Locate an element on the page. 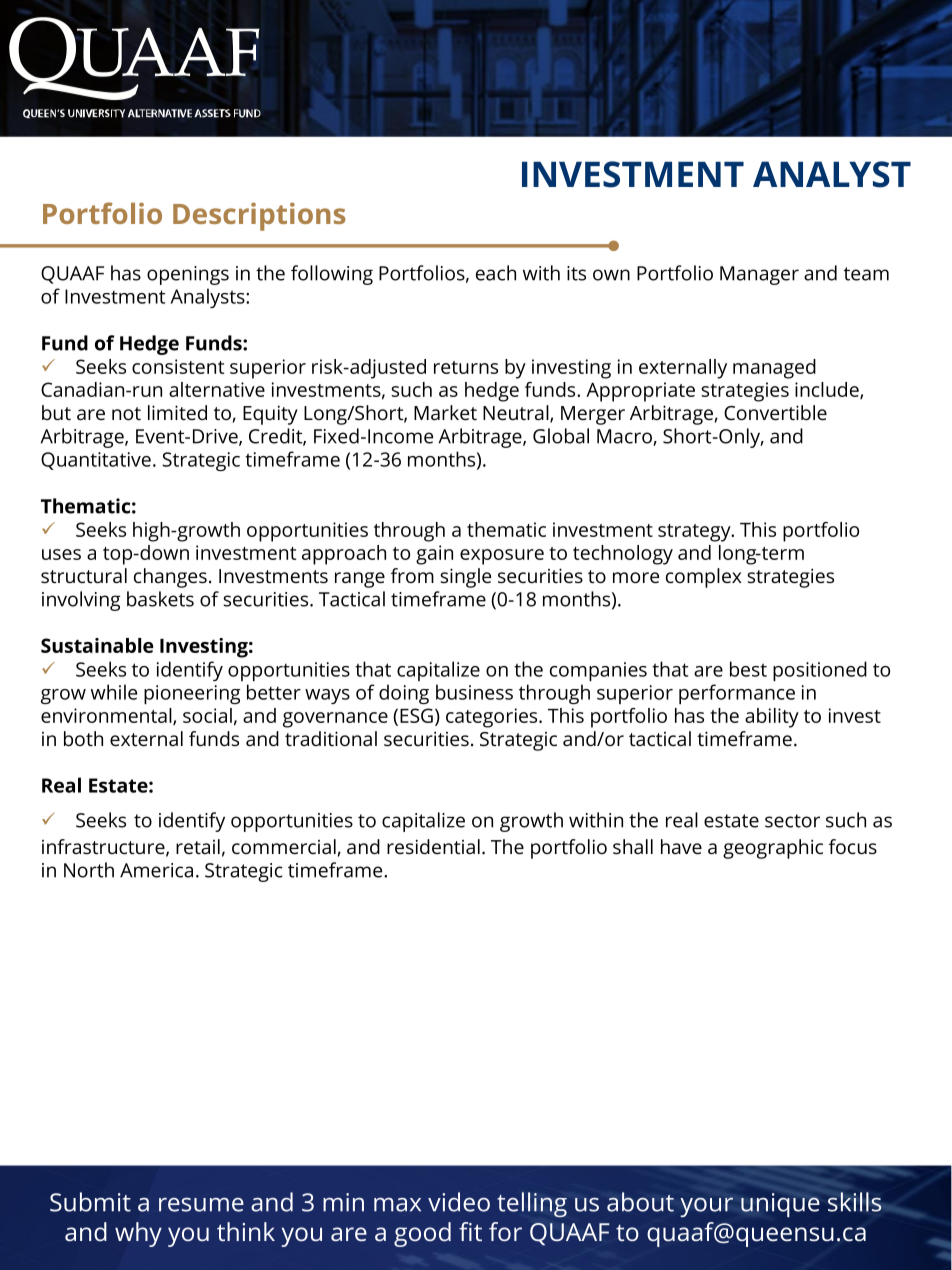 The height and width of the page is (1270, 952). Manager is located at coordinates (759, 275).
